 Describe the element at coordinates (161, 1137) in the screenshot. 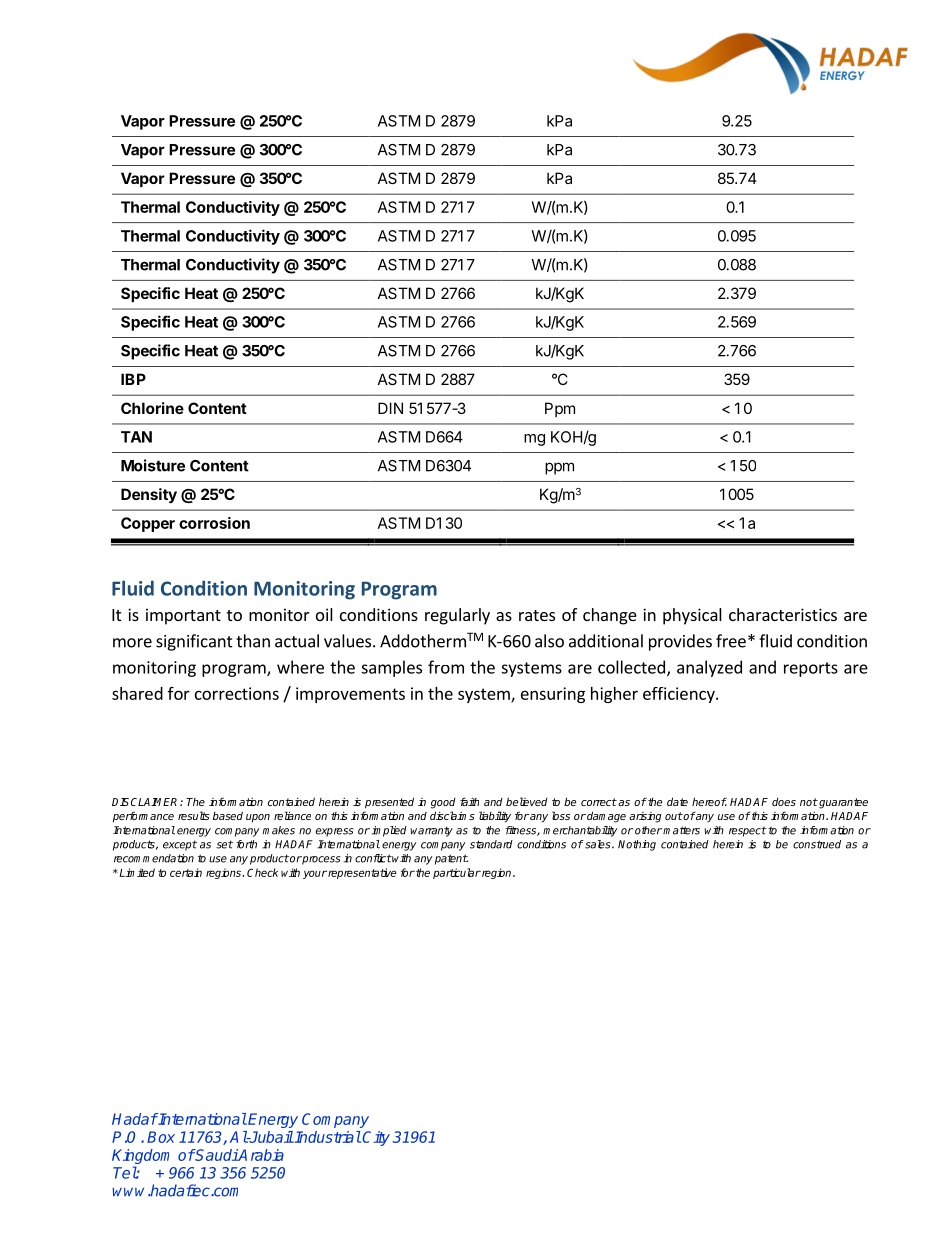

I see `Box` at that location.
